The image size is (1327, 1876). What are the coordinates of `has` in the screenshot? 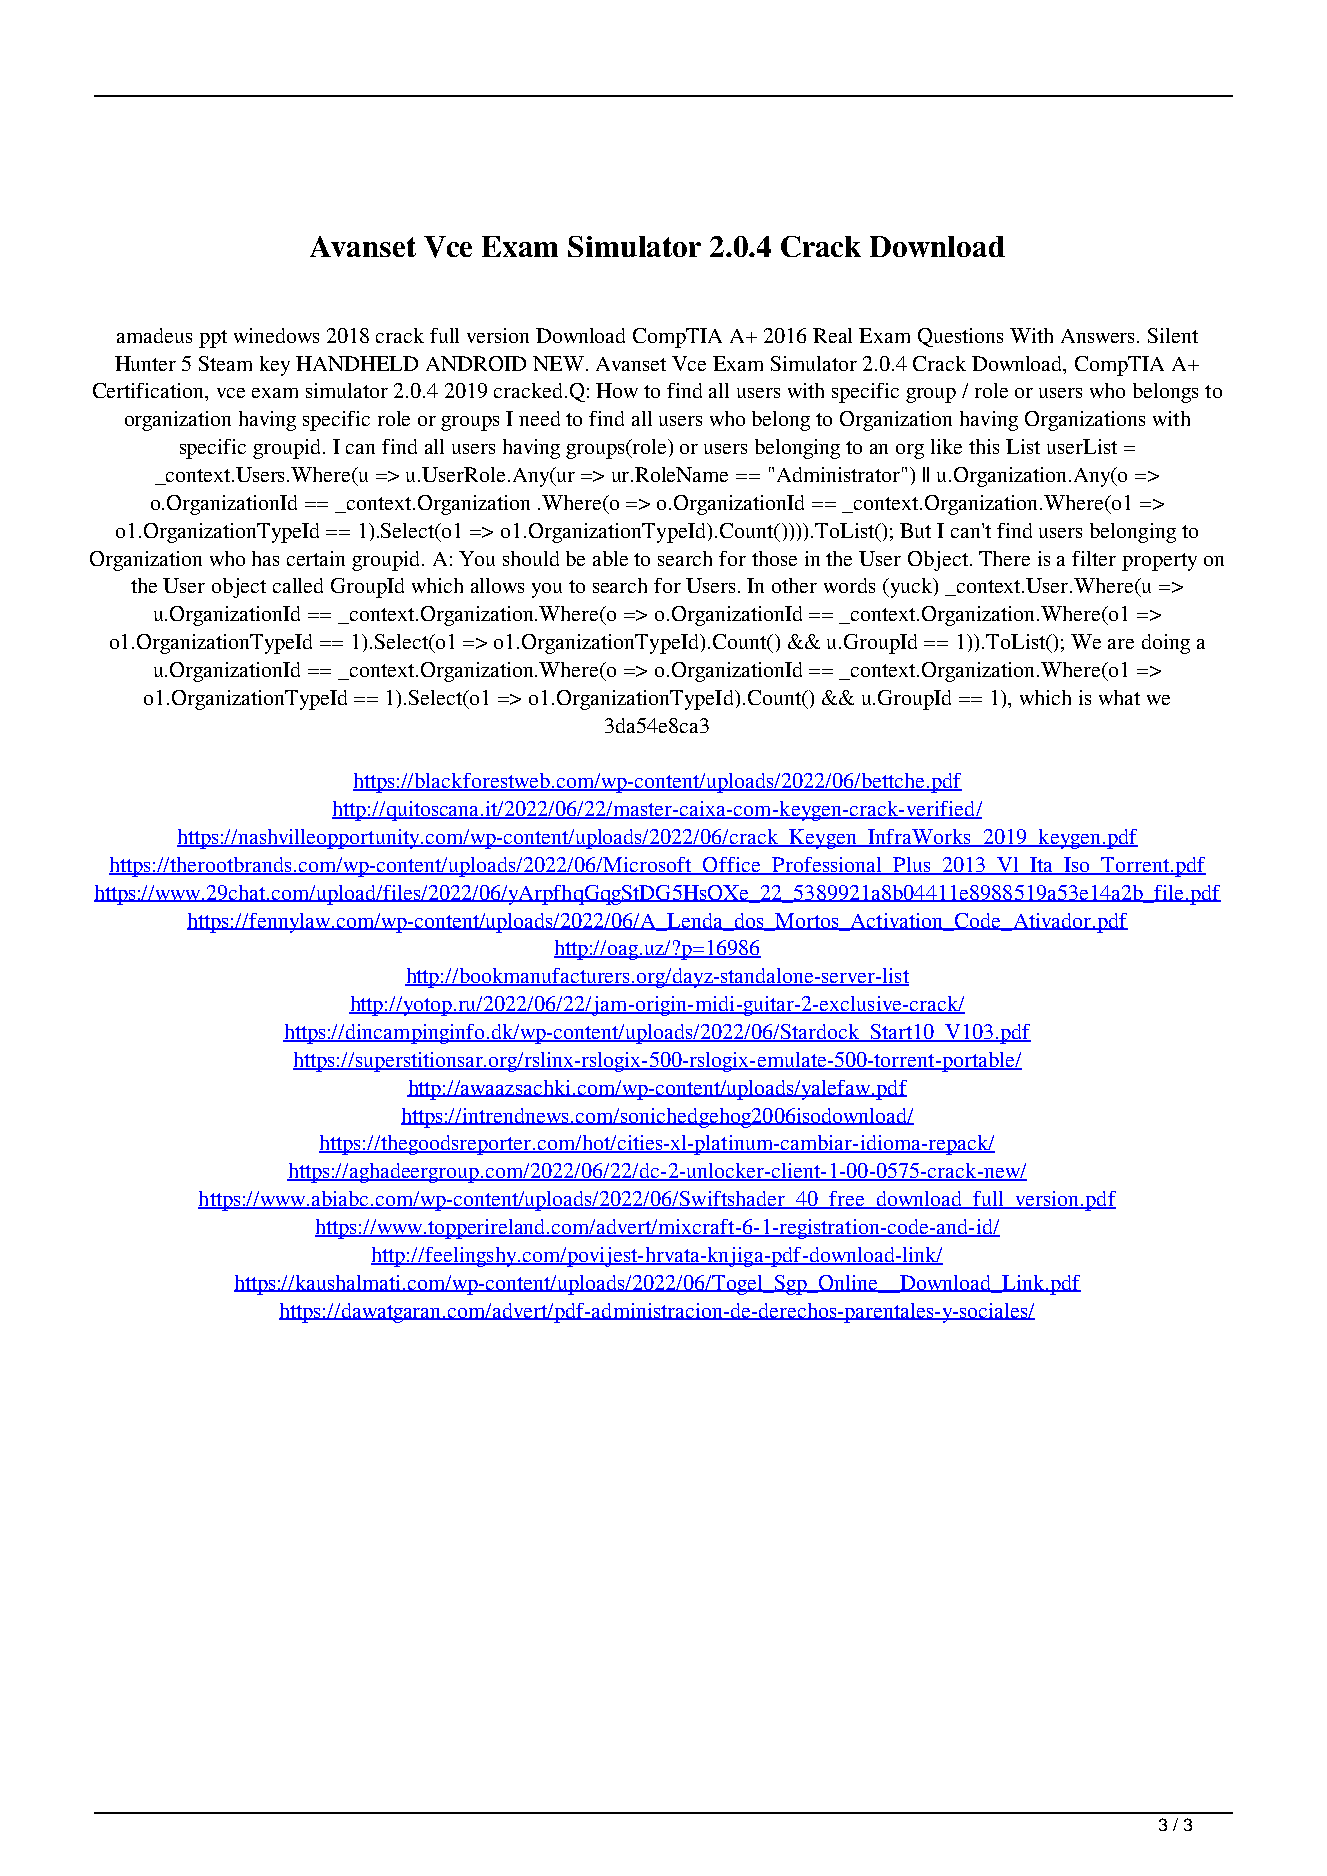 It's located at (265, 558).
